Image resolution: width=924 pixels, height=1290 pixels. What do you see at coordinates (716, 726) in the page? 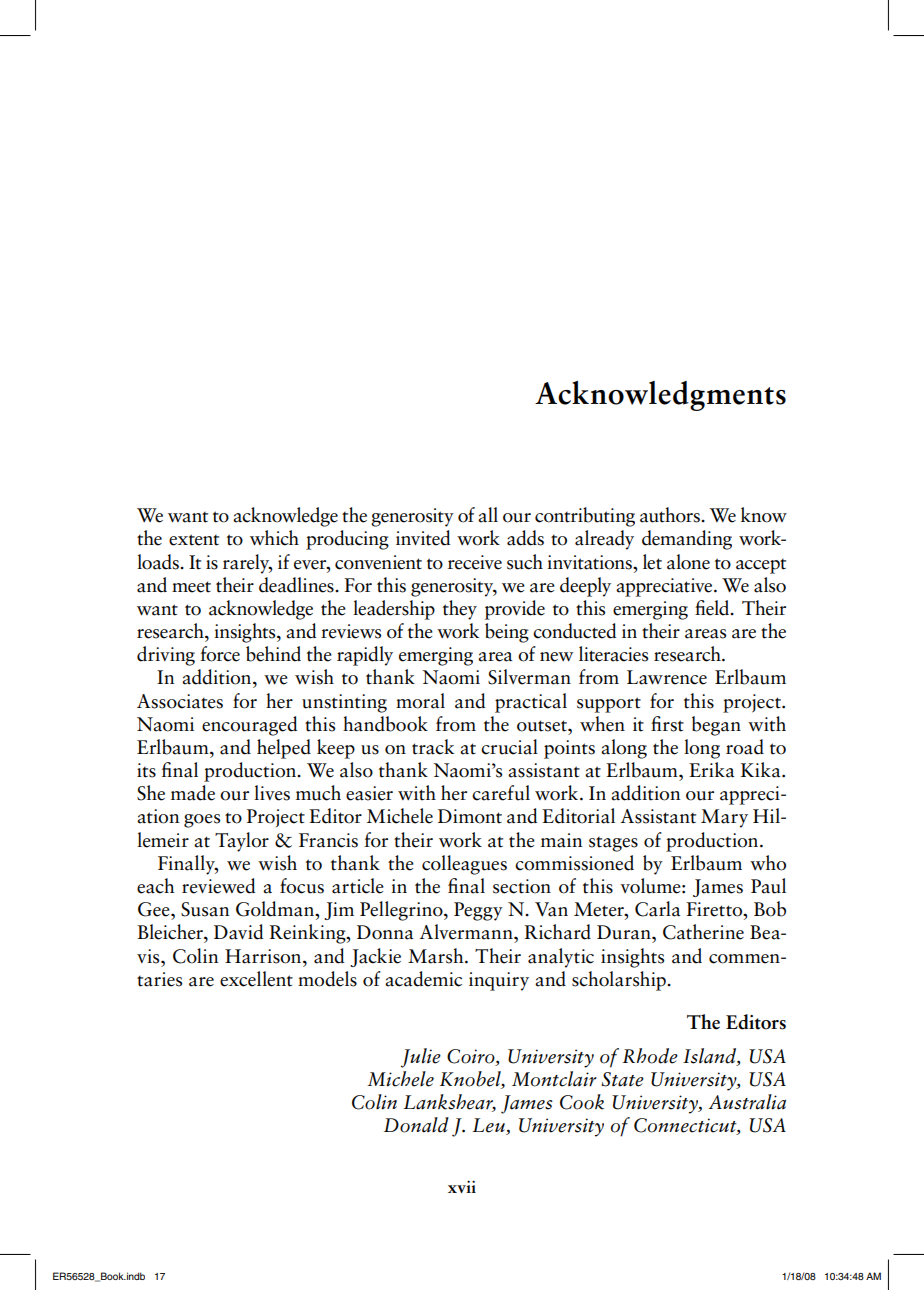
I see `began` at bounding box center [716, 726].
